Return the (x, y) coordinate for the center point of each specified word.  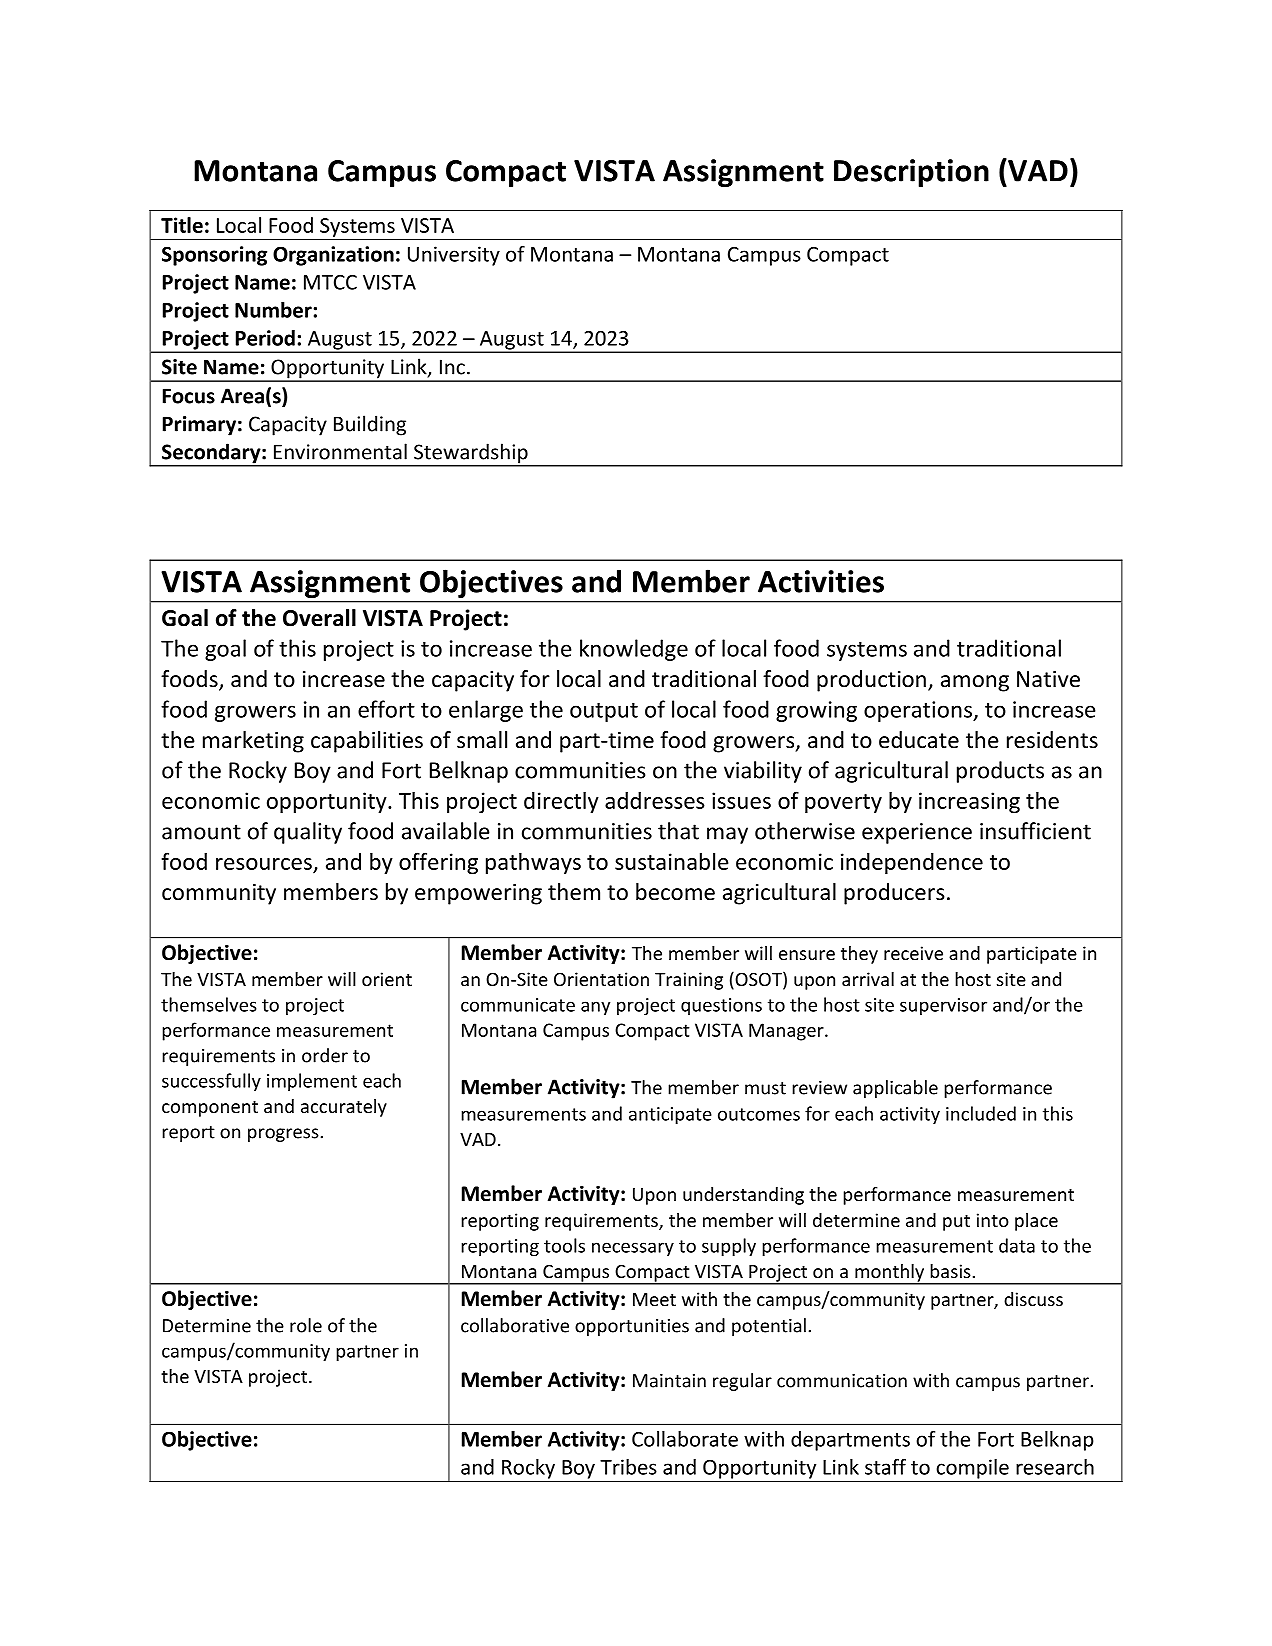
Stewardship (471, 454)
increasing (969, 802)
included (981, 1113)
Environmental (340, 451)
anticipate (670, 1115)
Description (911, 173)
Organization (333, 256)
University (454, 256)
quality (308, 833)
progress (283, 1135)
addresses (655, 800)
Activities (821, 581)
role (306, 1325)
